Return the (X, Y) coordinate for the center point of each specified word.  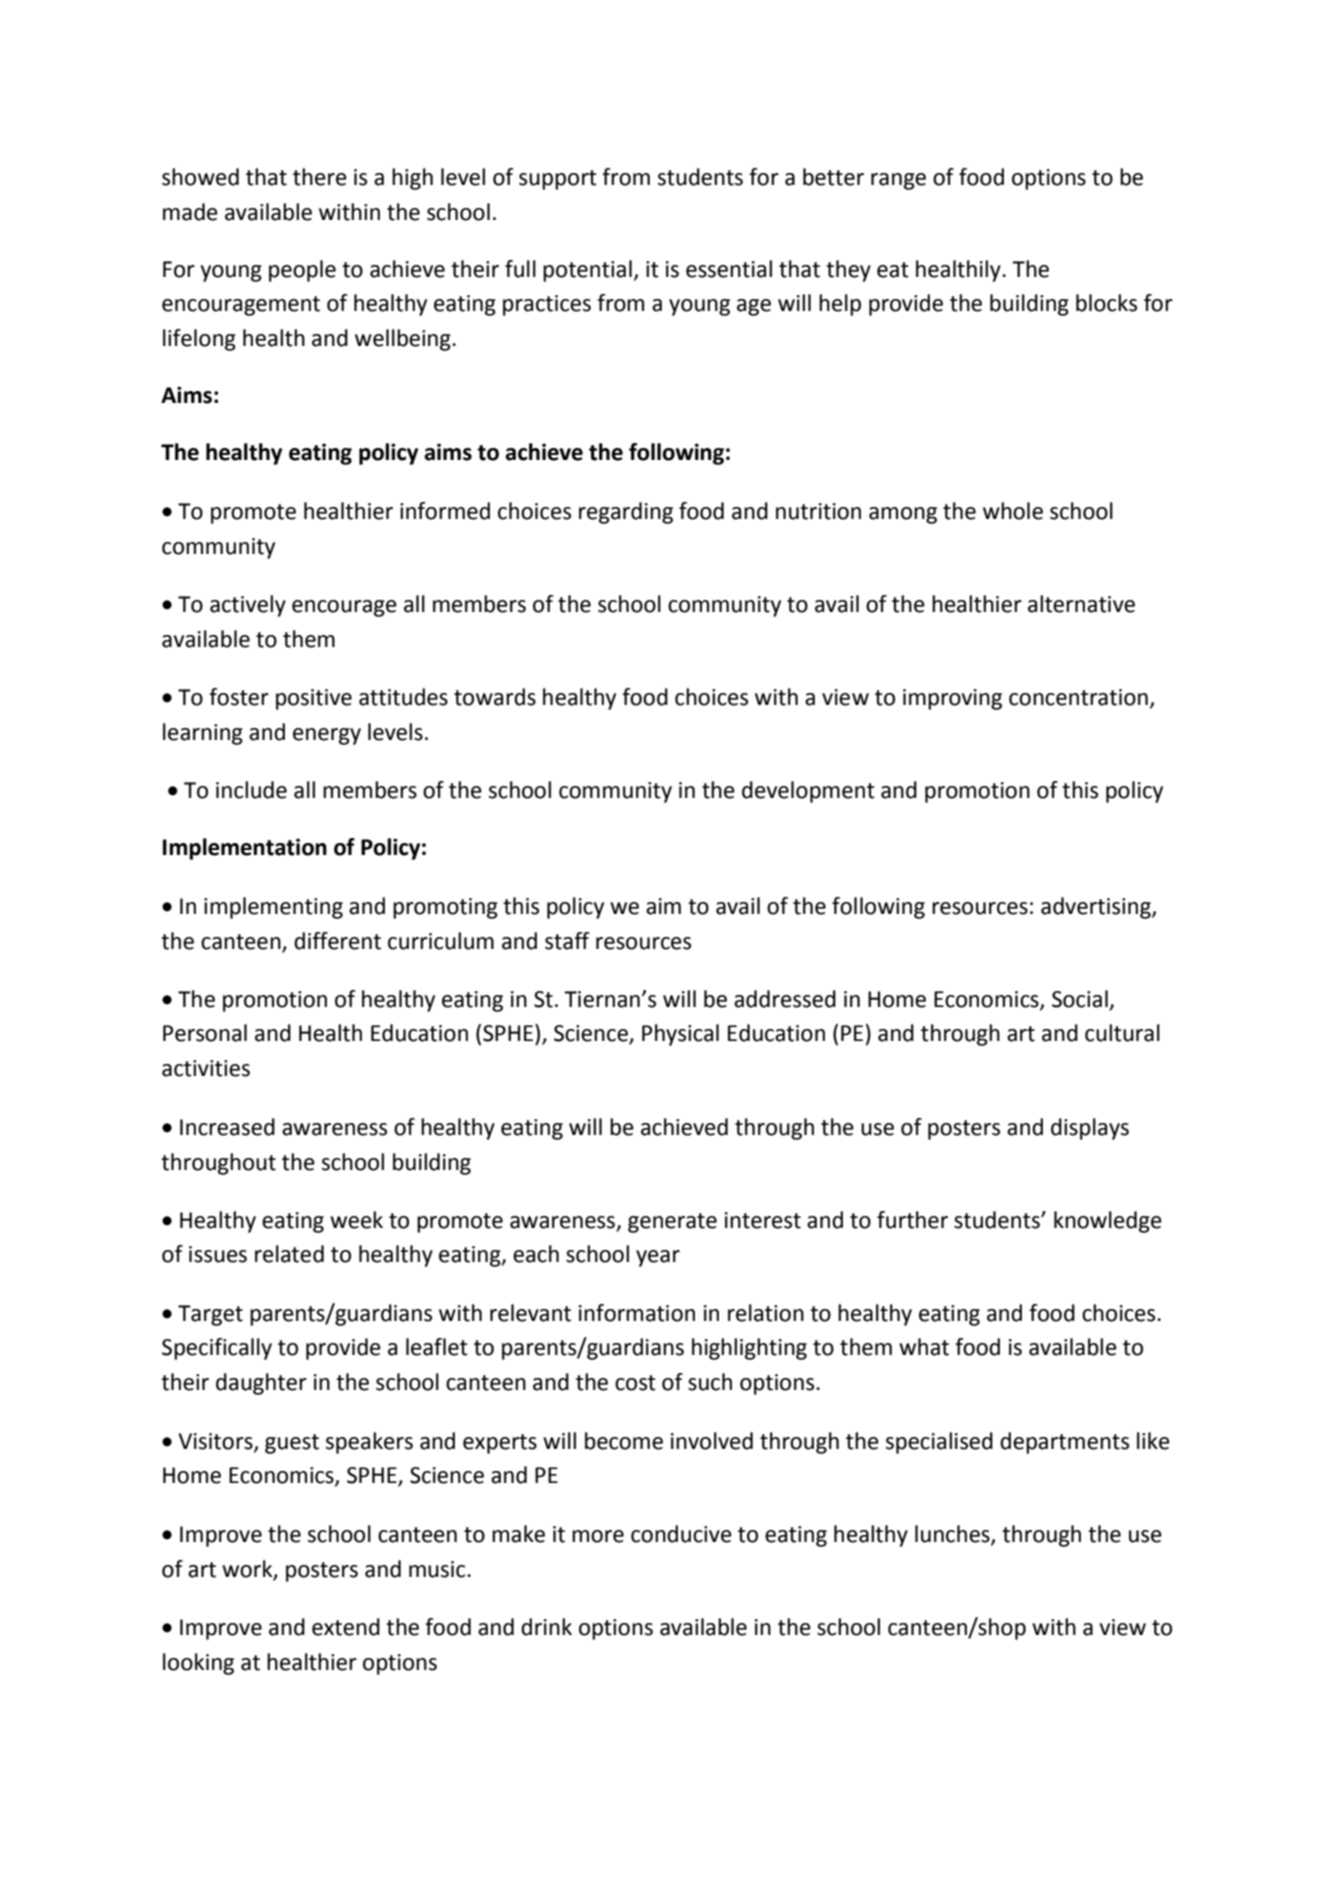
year (658, 1258)
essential (729, 269)
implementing (273, 908)
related (289, 1254)
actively (248, 606)
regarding (626, 513)
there (320, 177)
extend (346, 1627)
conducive (681, 1534)
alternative (1081, 604)
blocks (1106, 303)
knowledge (1108, 1222)
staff (567, 941)
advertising (1097, 908)
